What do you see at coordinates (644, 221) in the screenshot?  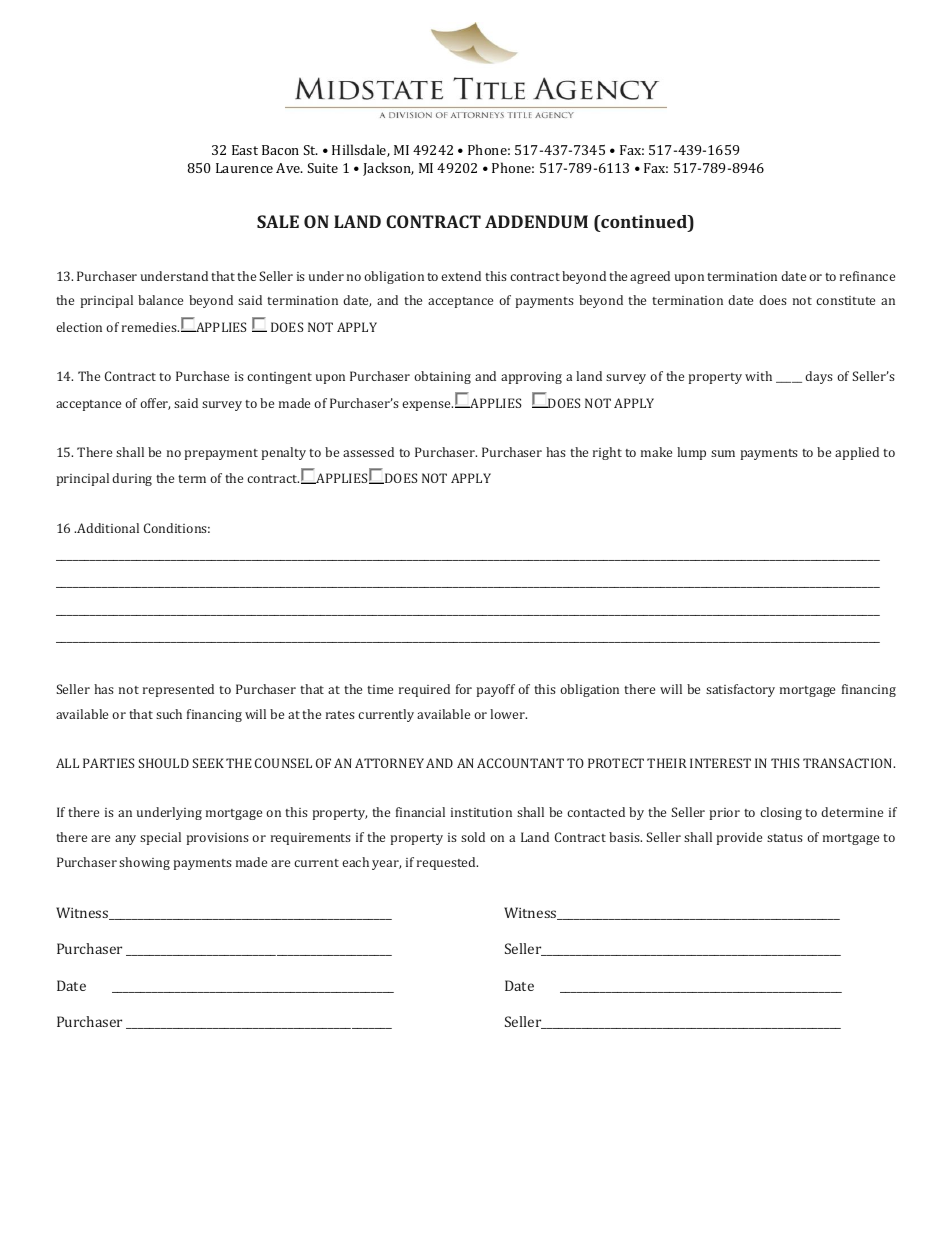 I see `continued` at bounding box center [644, 221].
